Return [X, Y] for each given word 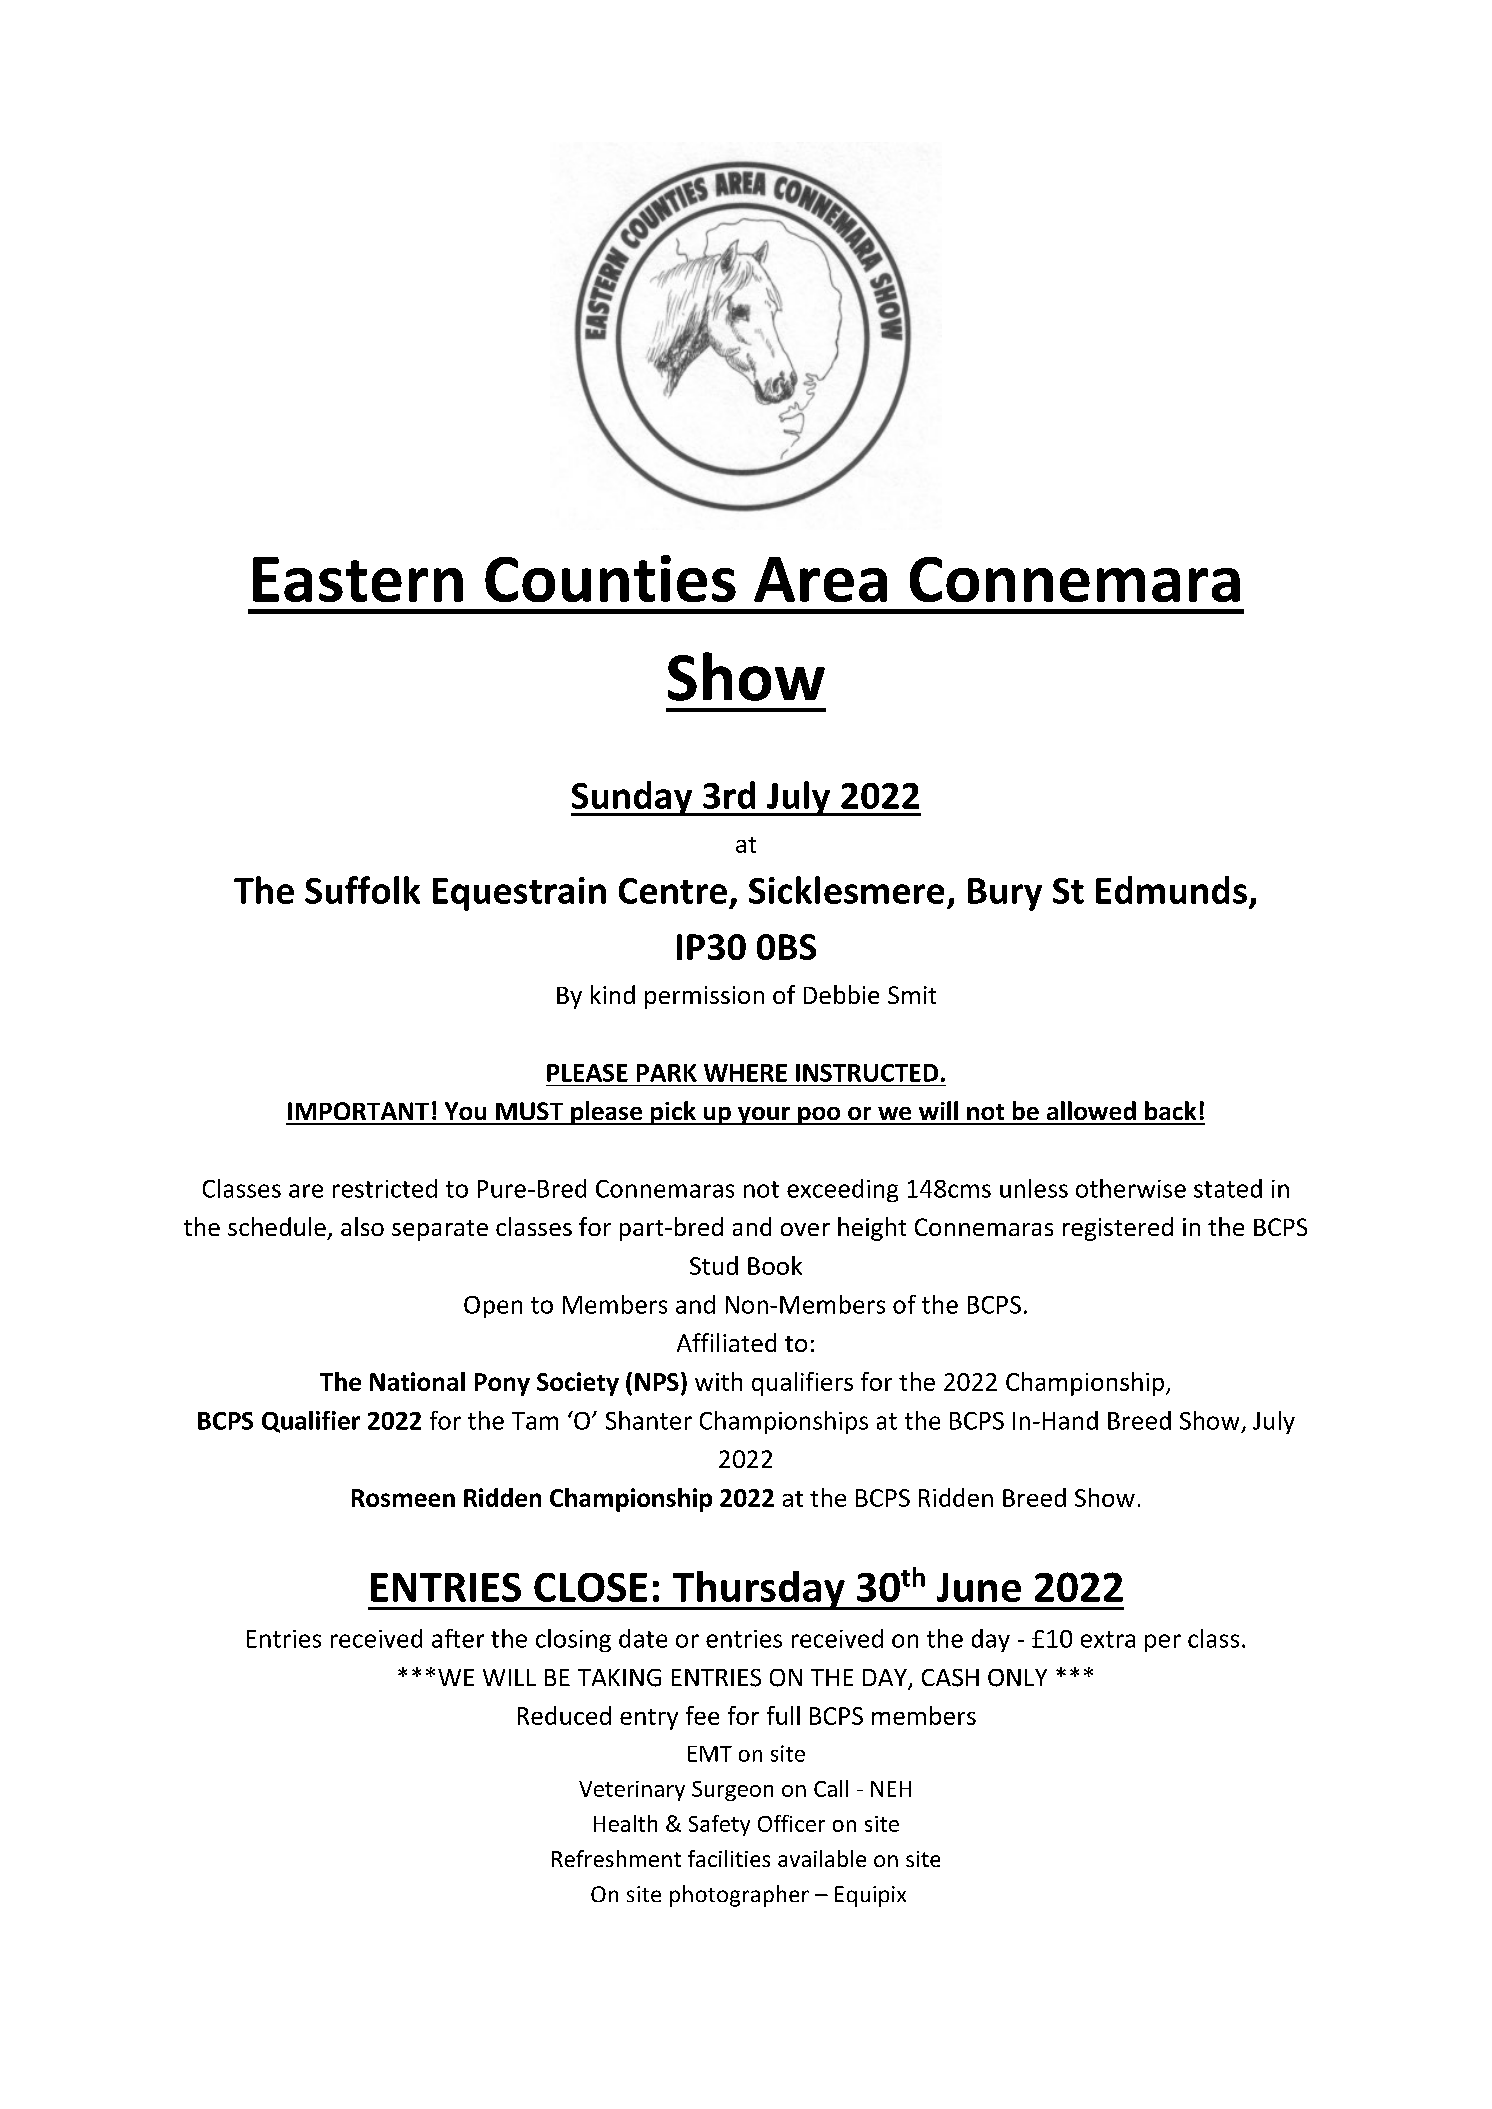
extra [1108, 1639]
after [458, 1638]
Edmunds [1171, 890]
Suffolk [362, 890]
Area [820, 579]
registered [1118, 1229]
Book [775, 1265]
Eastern [358, 579]
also [362, 1226]
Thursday [758, 1590]
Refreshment [616, 1858]
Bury [1005, 894]
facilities [729, 1858]
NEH [891, 1789]
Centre [673, 891]
